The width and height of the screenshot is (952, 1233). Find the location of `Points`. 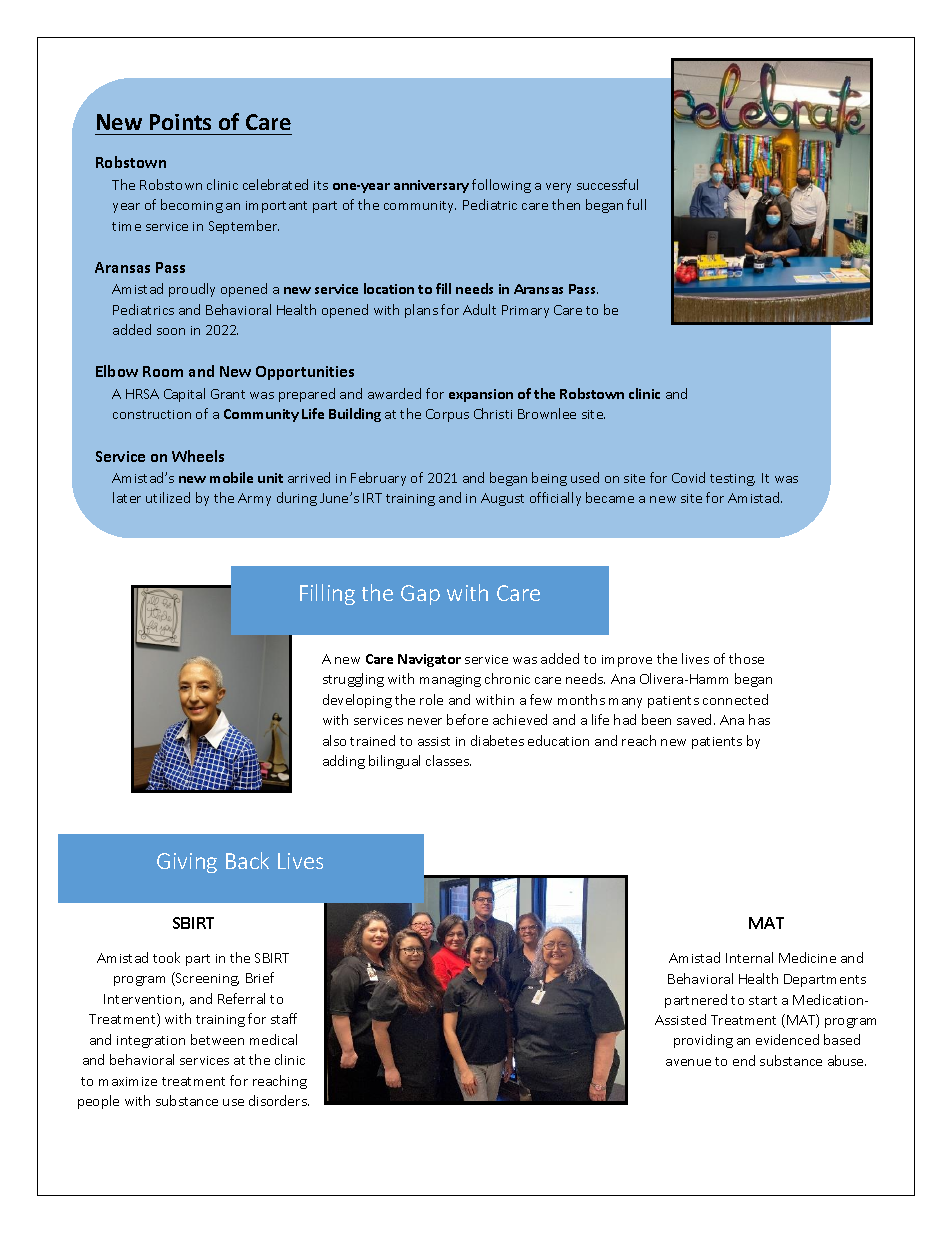

Points is located at coordinates (180, 122).
